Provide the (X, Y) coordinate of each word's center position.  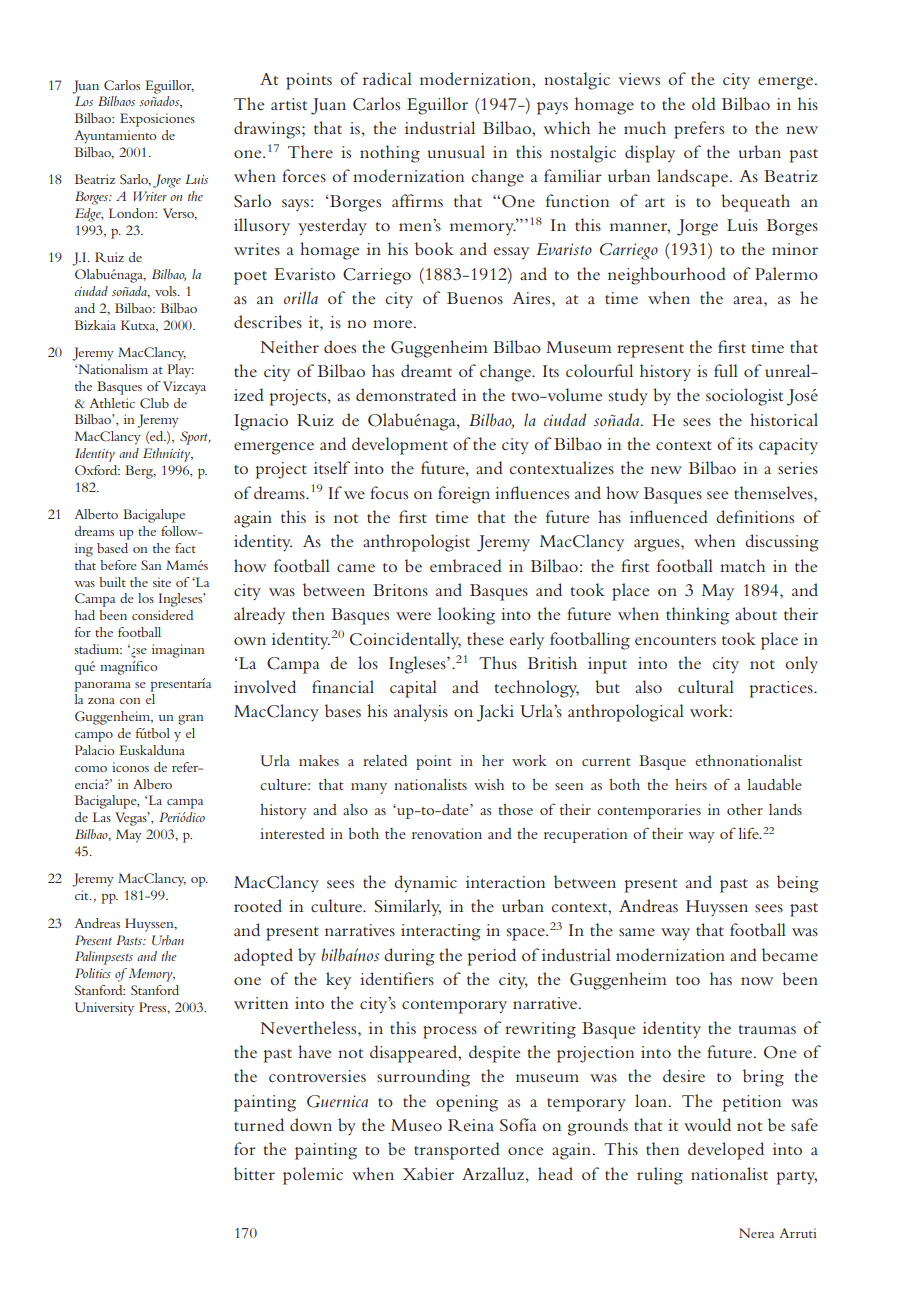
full (726, 370)
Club (154, 403)
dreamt (426, 370)
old (704, 103)
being (798, 884)
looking (466, 616)
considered (162, 615)
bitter (254, 1173)
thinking (697, 616)
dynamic (425, 884)
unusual (456, 151)
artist (289, 104)
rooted (258, 905)
